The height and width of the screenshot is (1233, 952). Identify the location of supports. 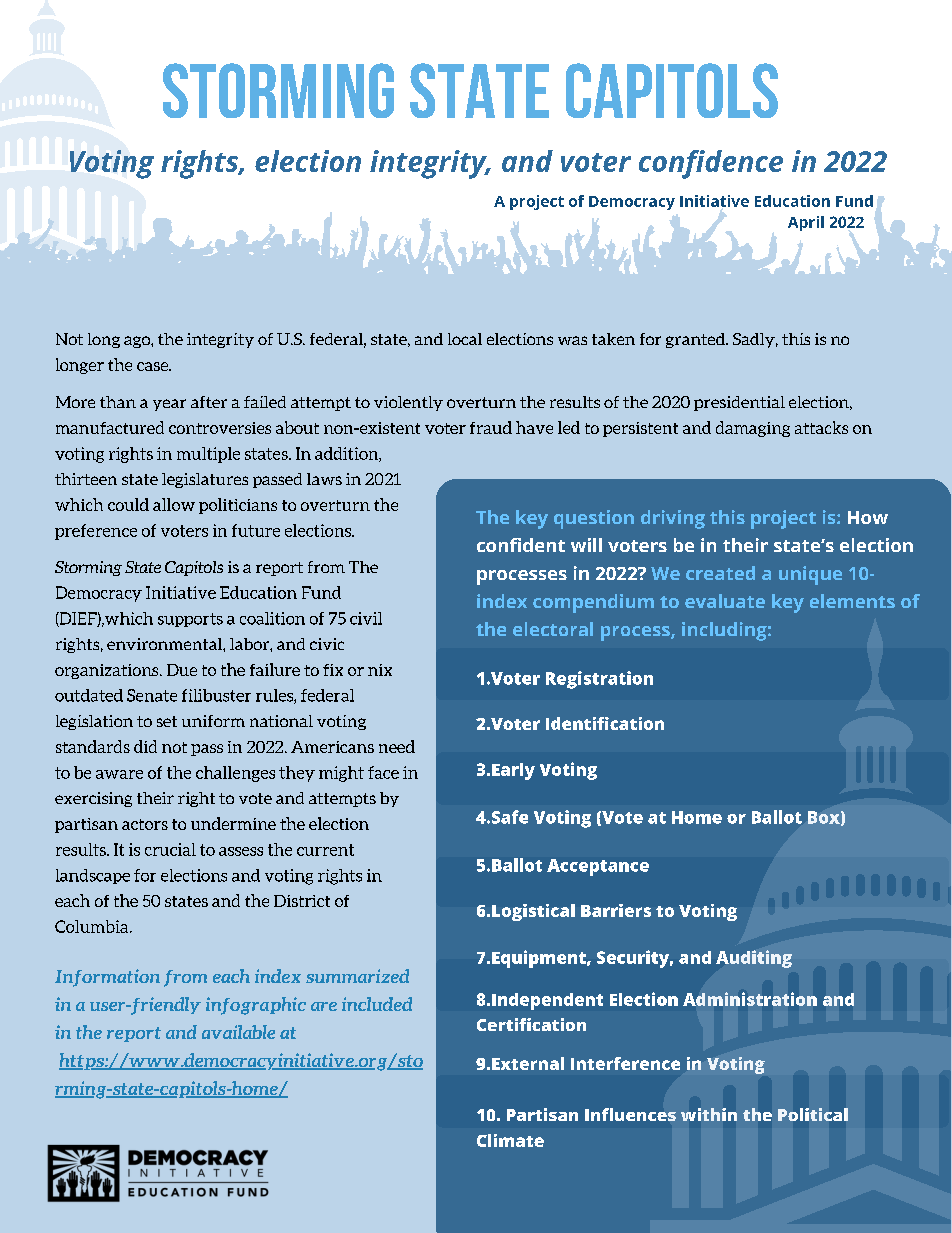
(190, 620).
